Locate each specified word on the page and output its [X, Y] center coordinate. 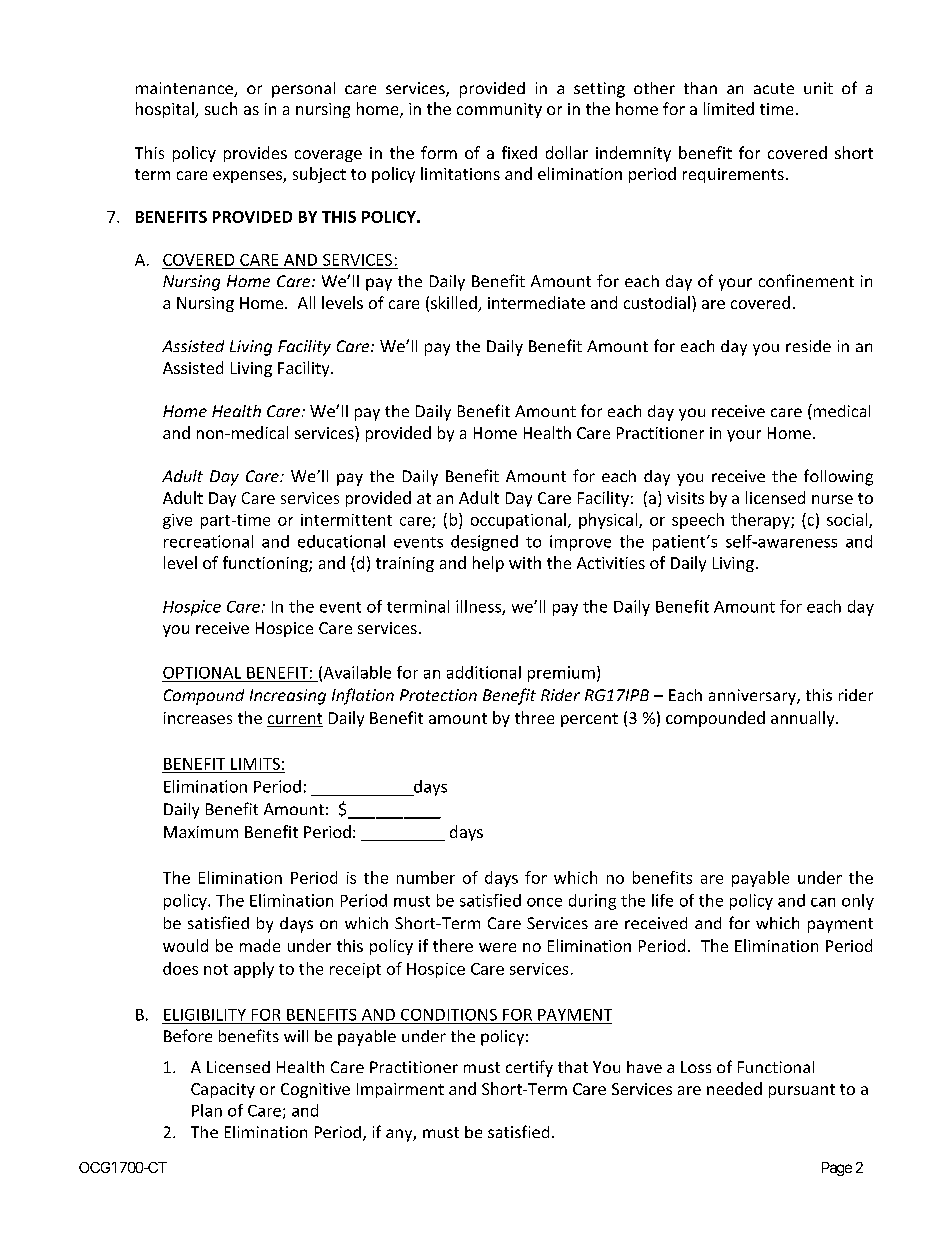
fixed [519, 152]
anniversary [753, 697]
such [221, 108]
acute [774, 88]
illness [479, 607]
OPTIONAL [202, 673]
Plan [207, 1110]
